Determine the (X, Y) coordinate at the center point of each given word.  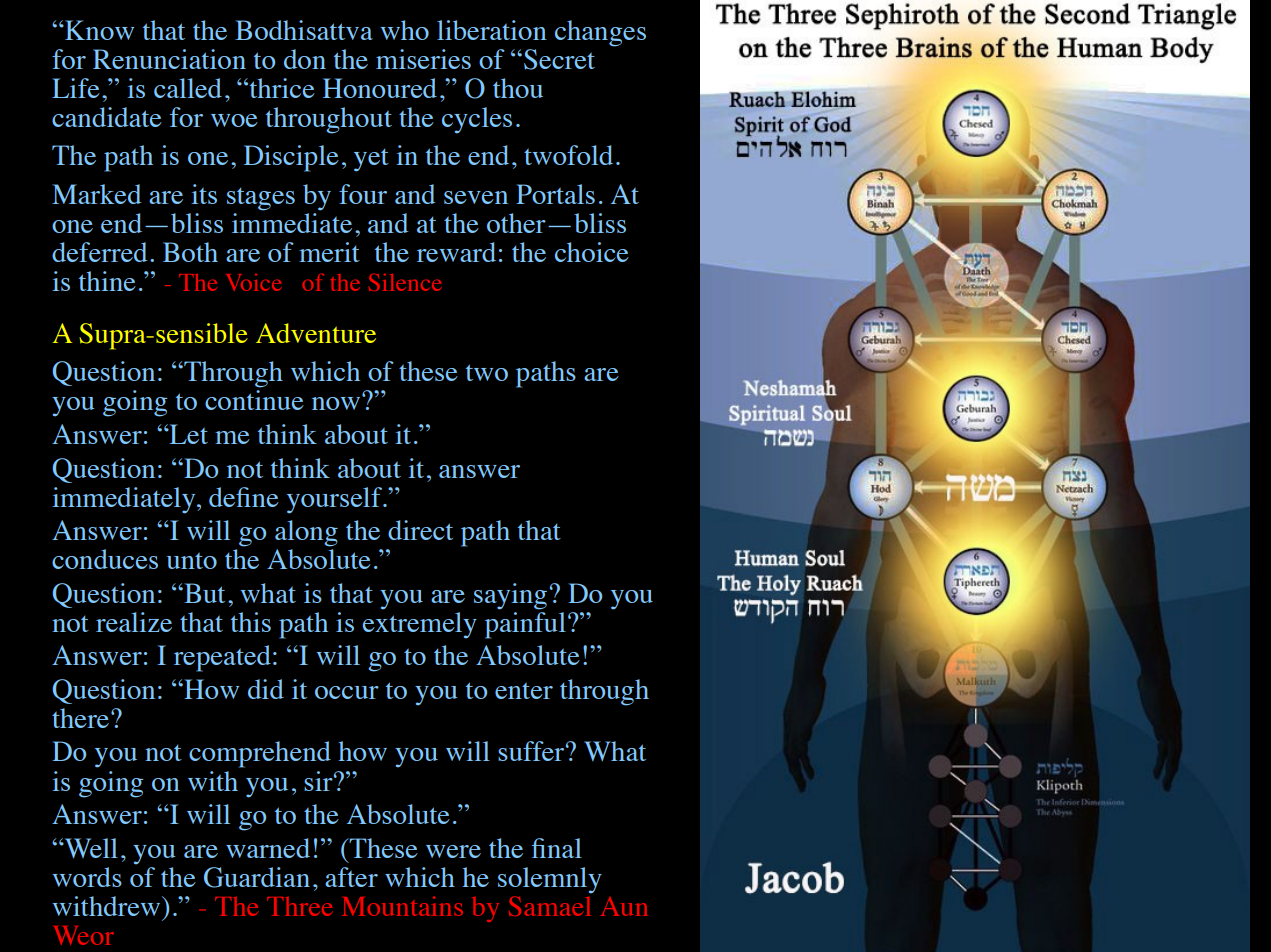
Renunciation (169, 59)
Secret (559, 59)
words (87, 877)
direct (420, 530)
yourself (336, 500)
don (305, 59)
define (244, 497)
